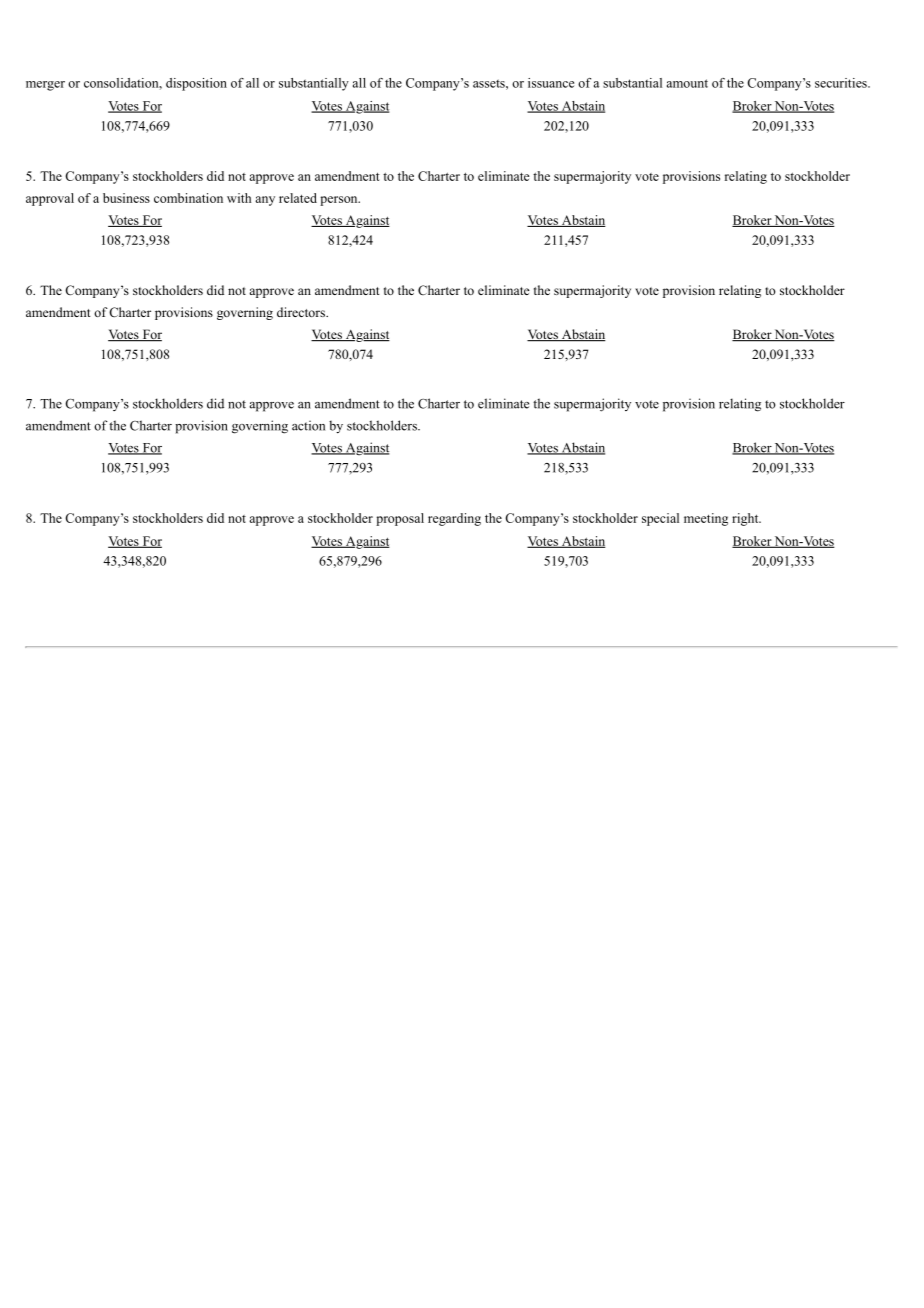  What do you see at coordinates (660, 519) in the screenshot?
I see `special` at bounding box center [660, 519].
